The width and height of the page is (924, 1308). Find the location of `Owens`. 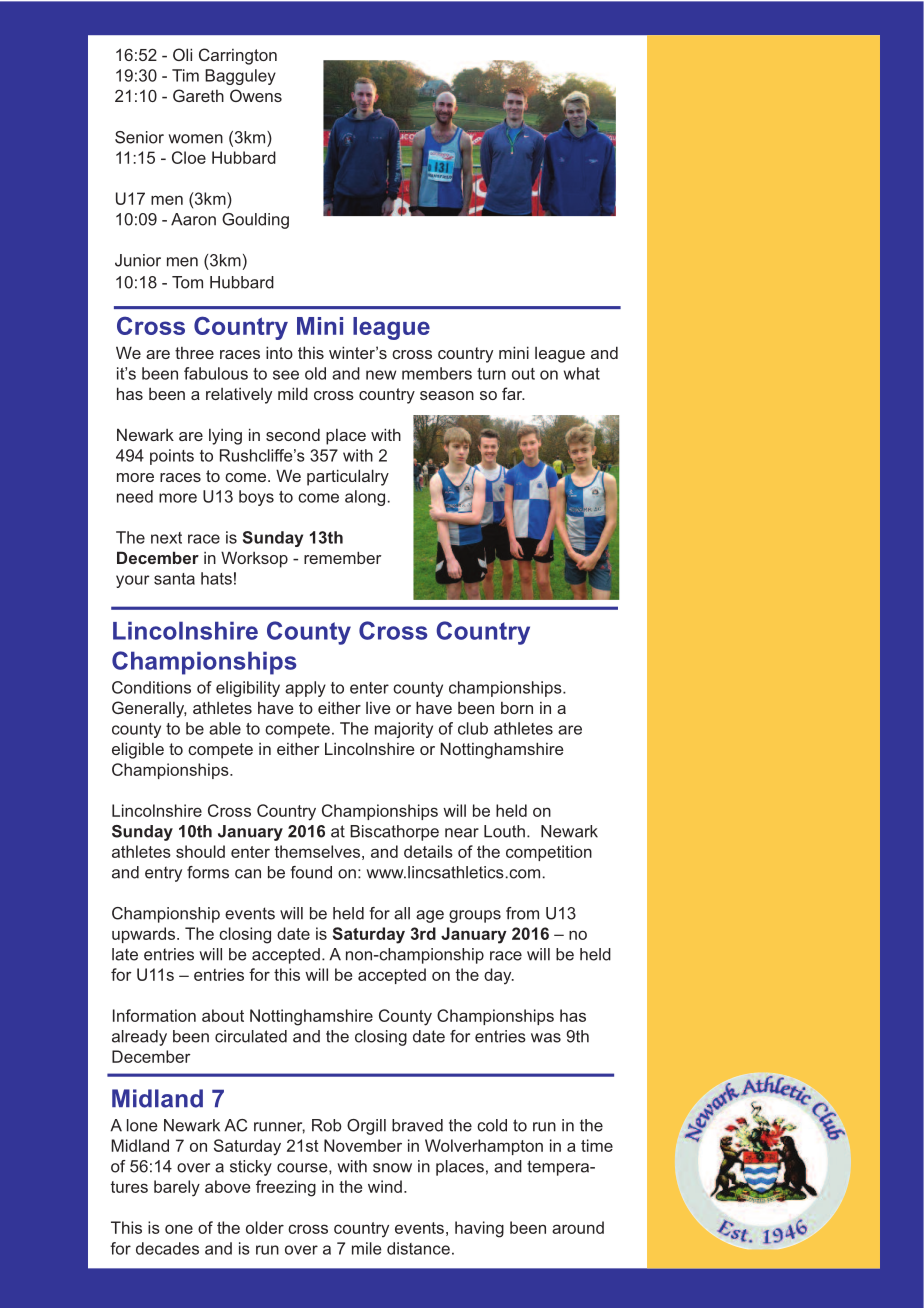

Owens is located at coordinates (256, 95).
